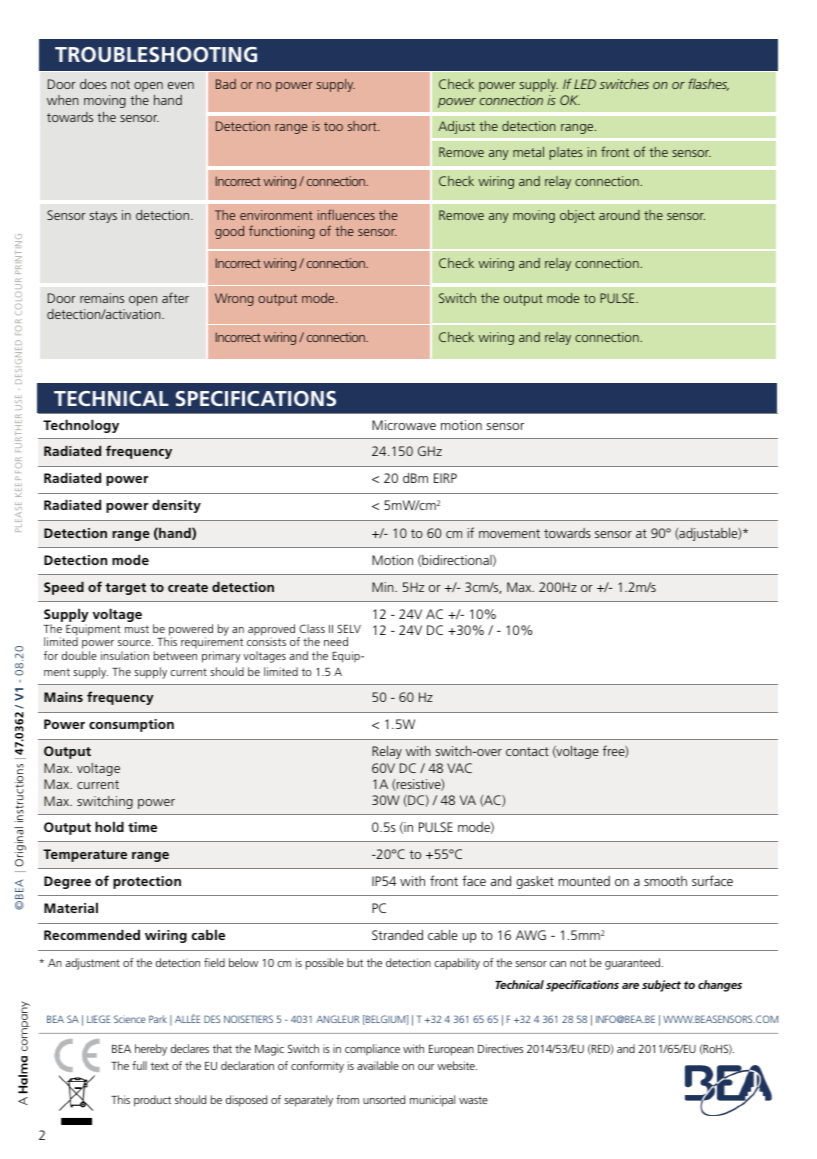 This document has height=1159, width=817. I want to click on LED, so click(585, 84).
